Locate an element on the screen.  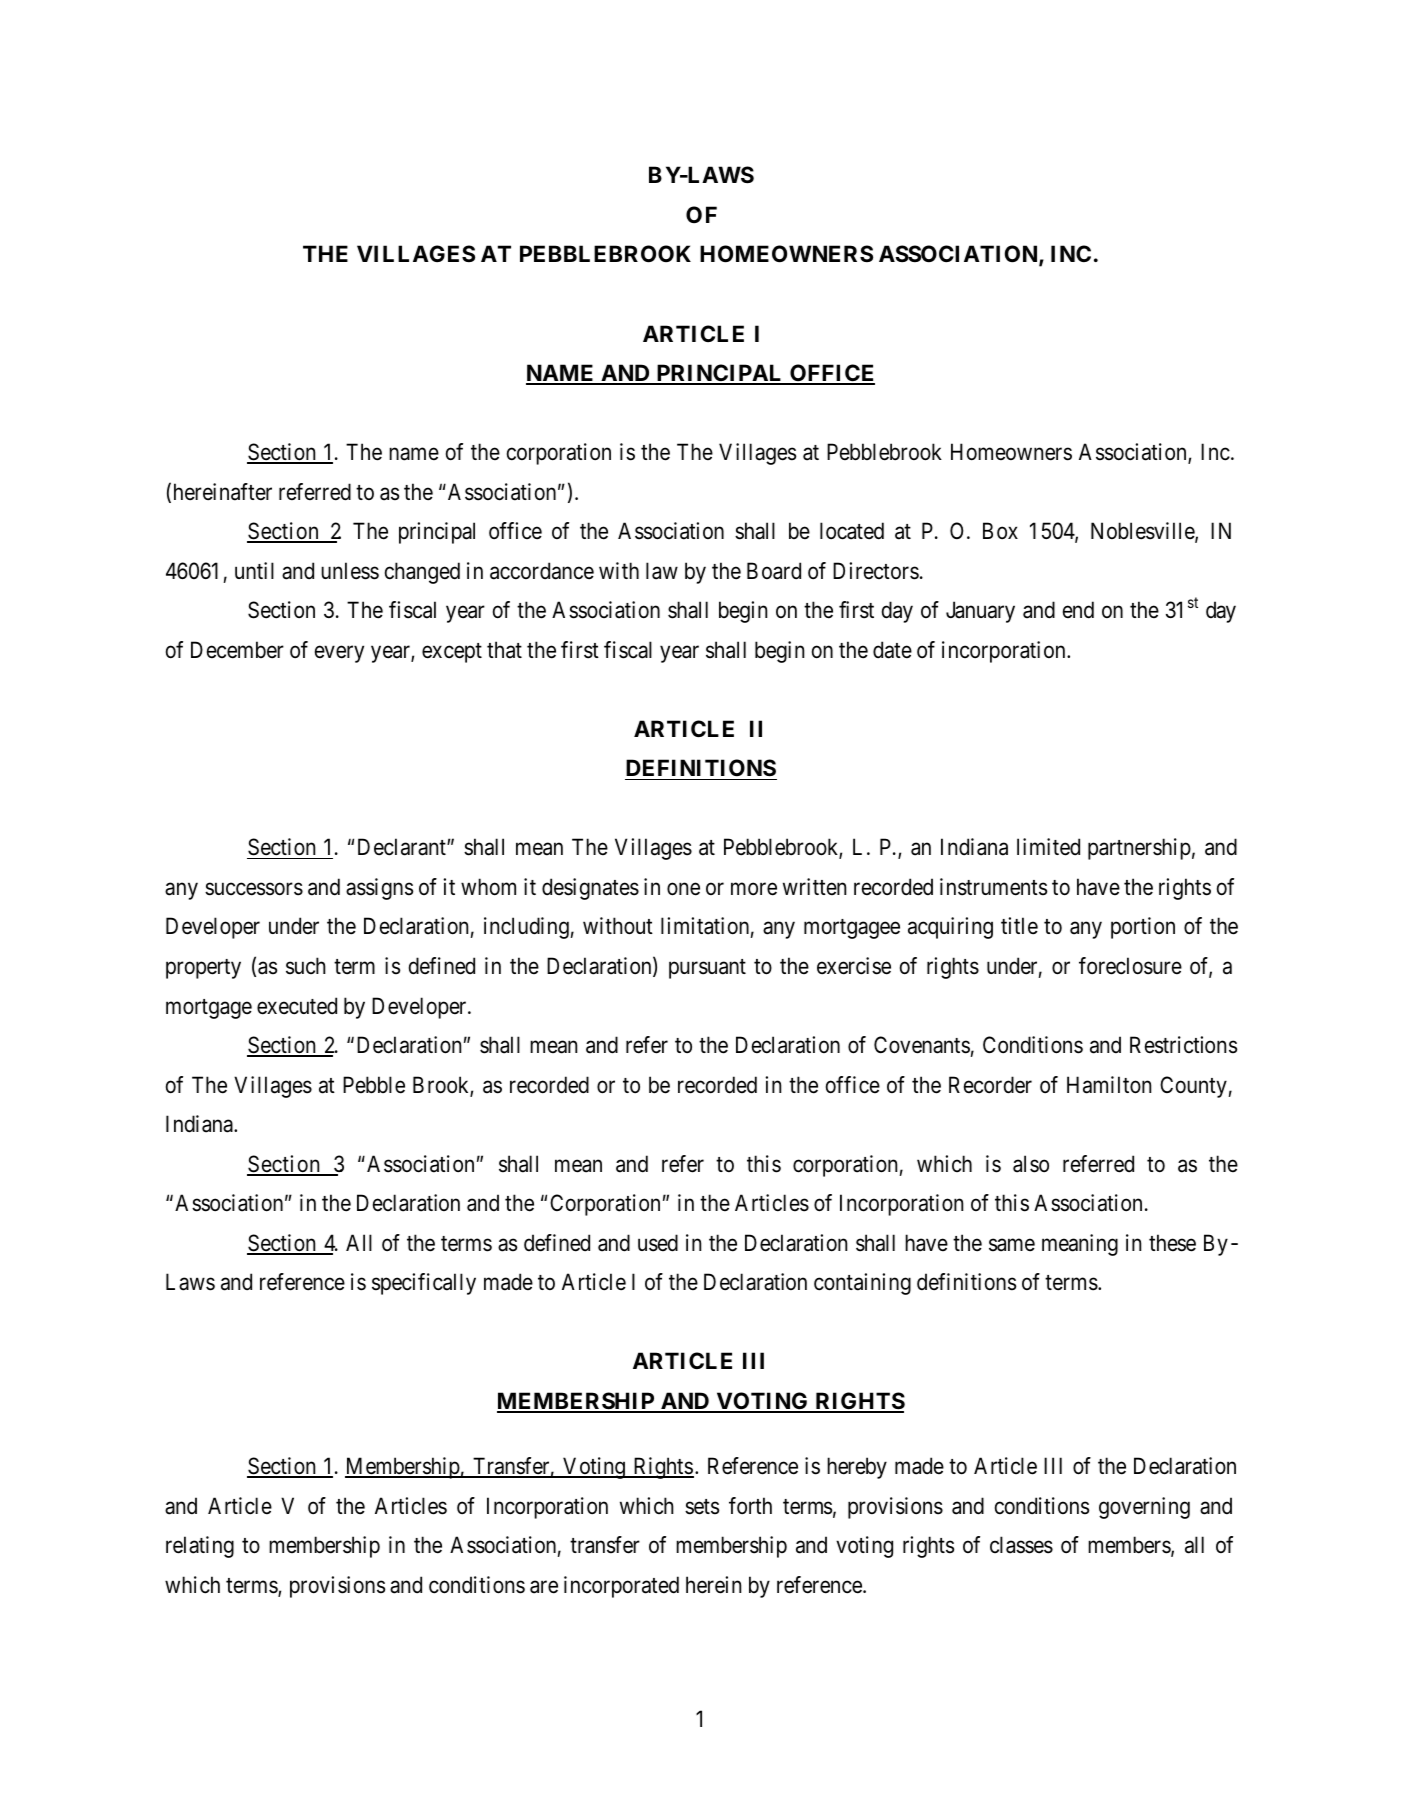
relating is located at coordinates (200, 1547).
